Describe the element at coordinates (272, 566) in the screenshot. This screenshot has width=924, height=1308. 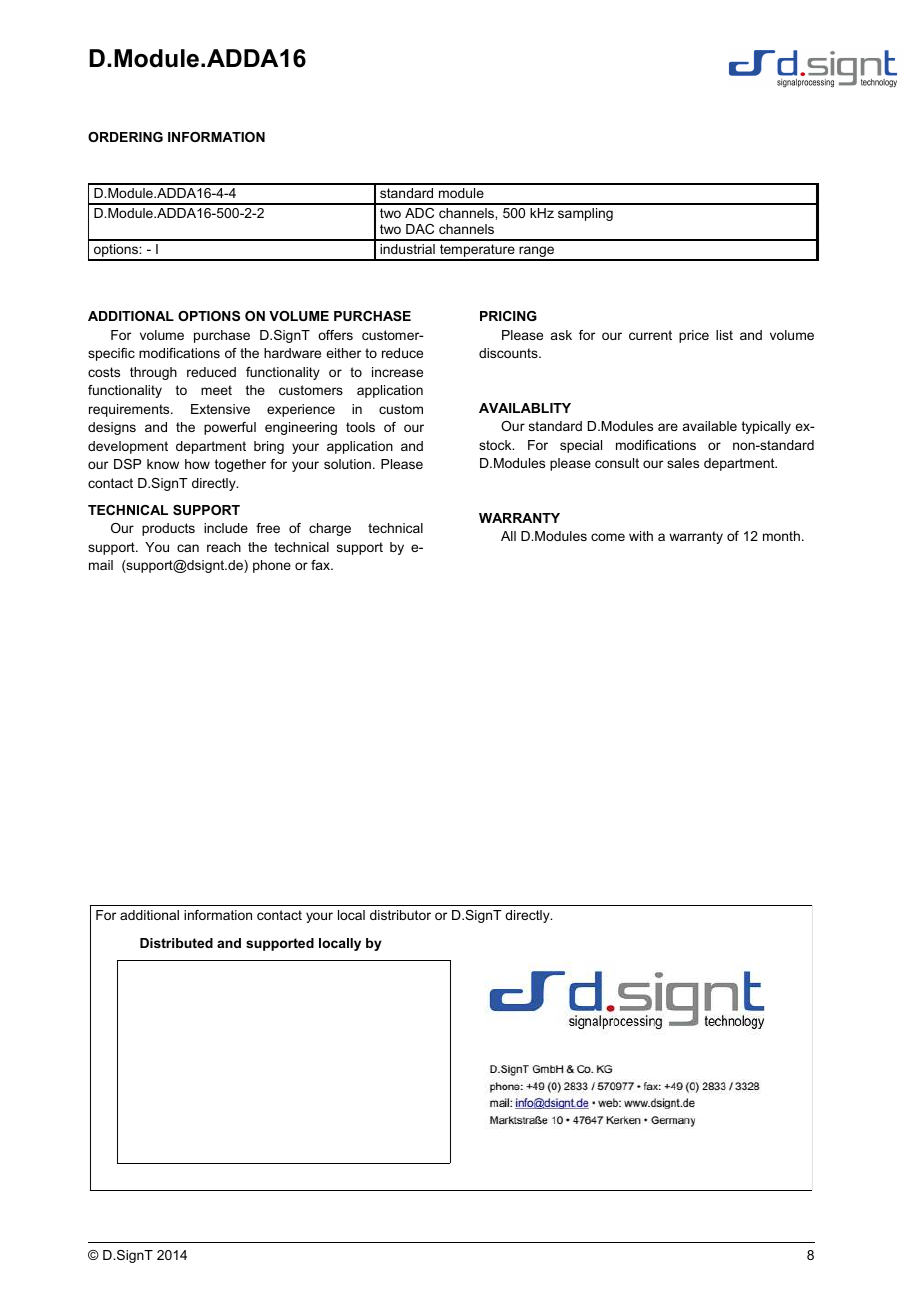
I see `phone` at that location.
